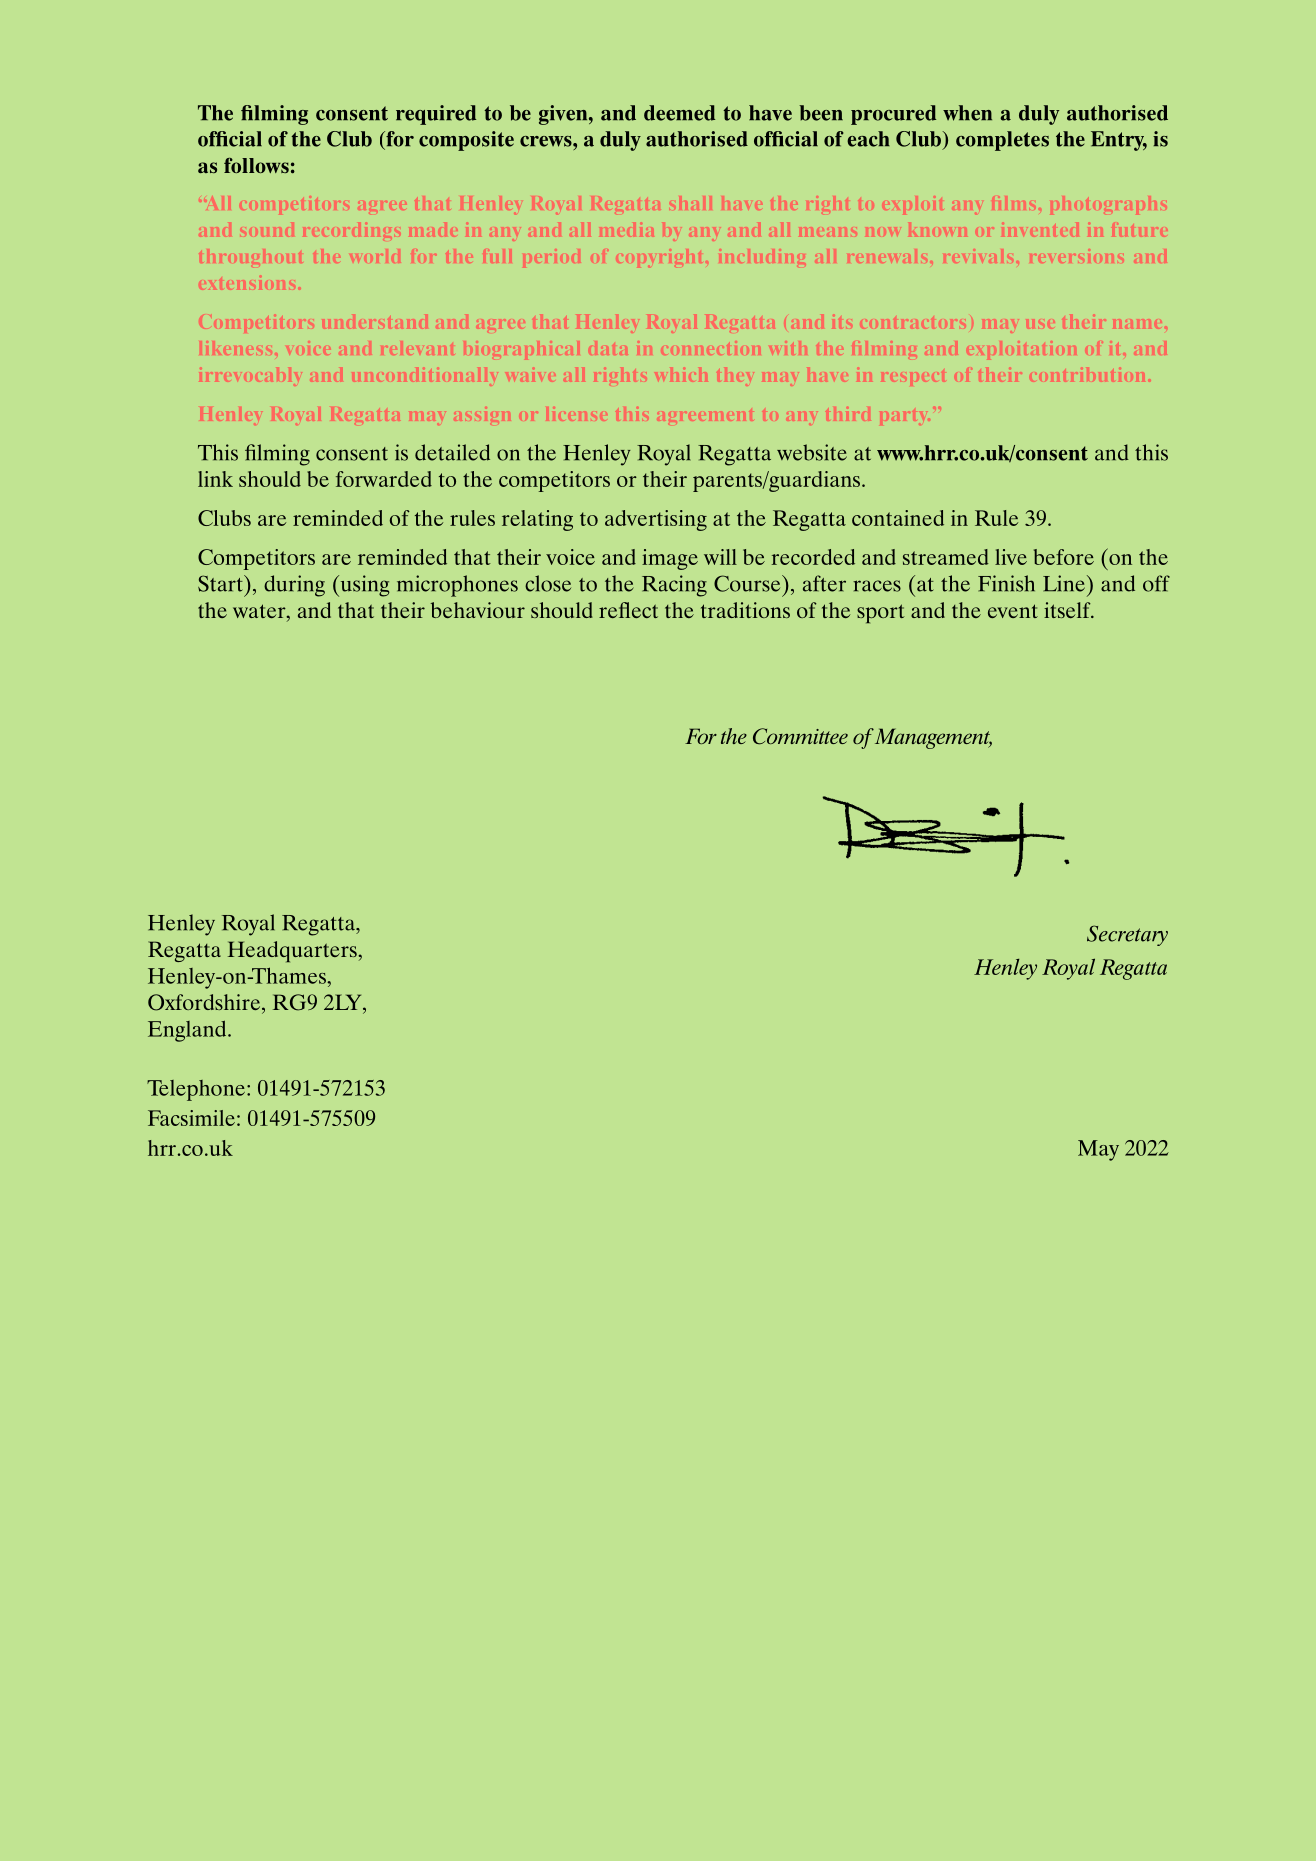 The image size is (1316, 1861). I want to click on deemed, so click(679, 113).
